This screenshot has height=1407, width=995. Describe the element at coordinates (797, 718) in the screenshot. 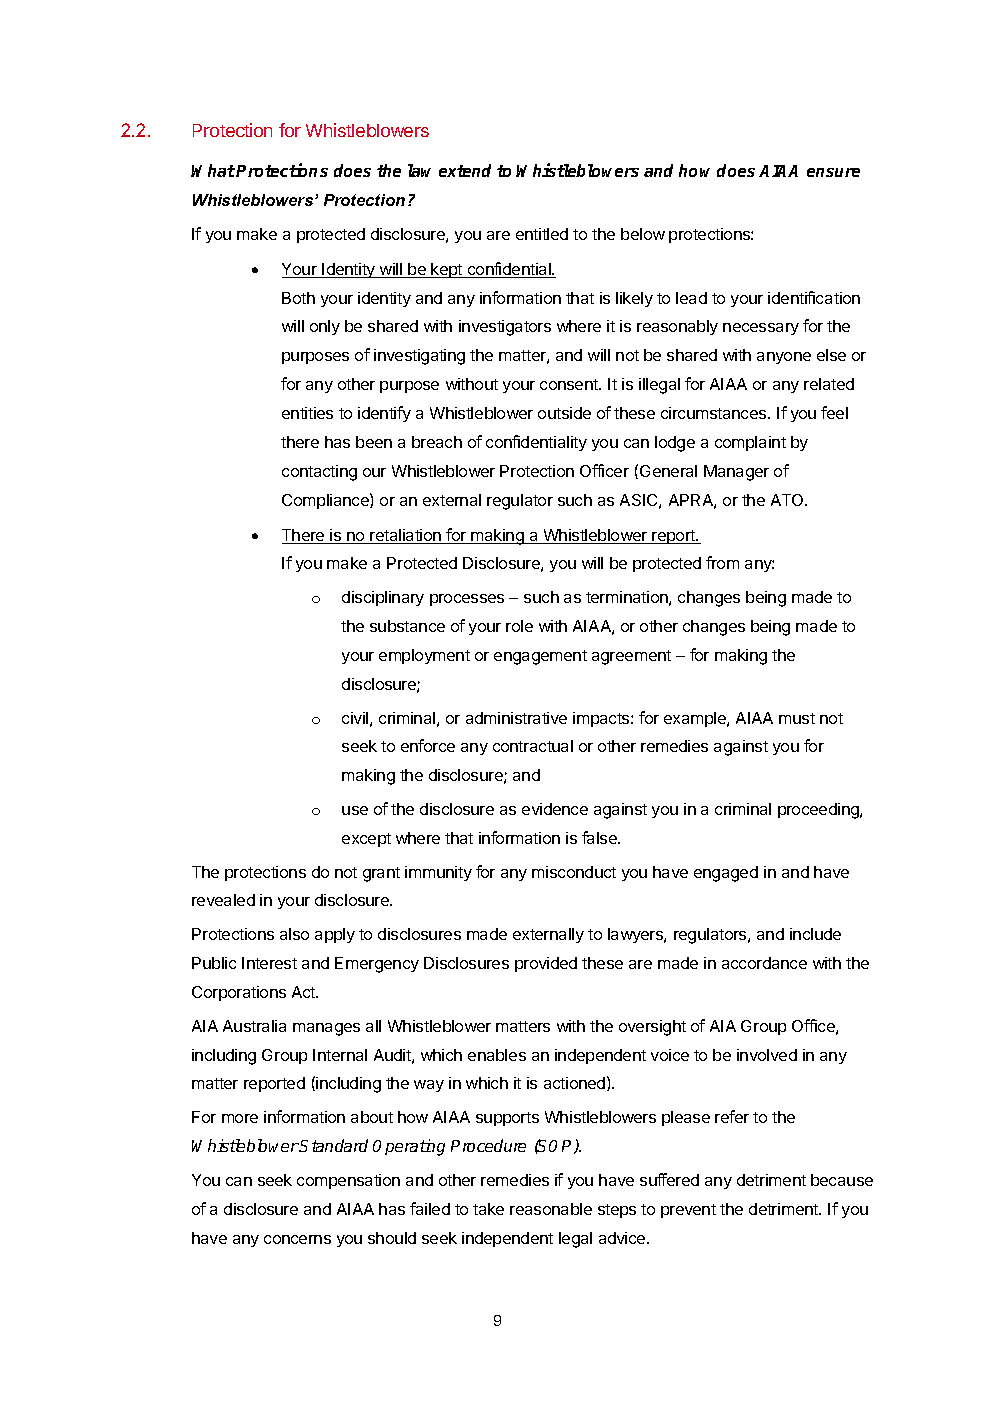

I see `must` at that location.
